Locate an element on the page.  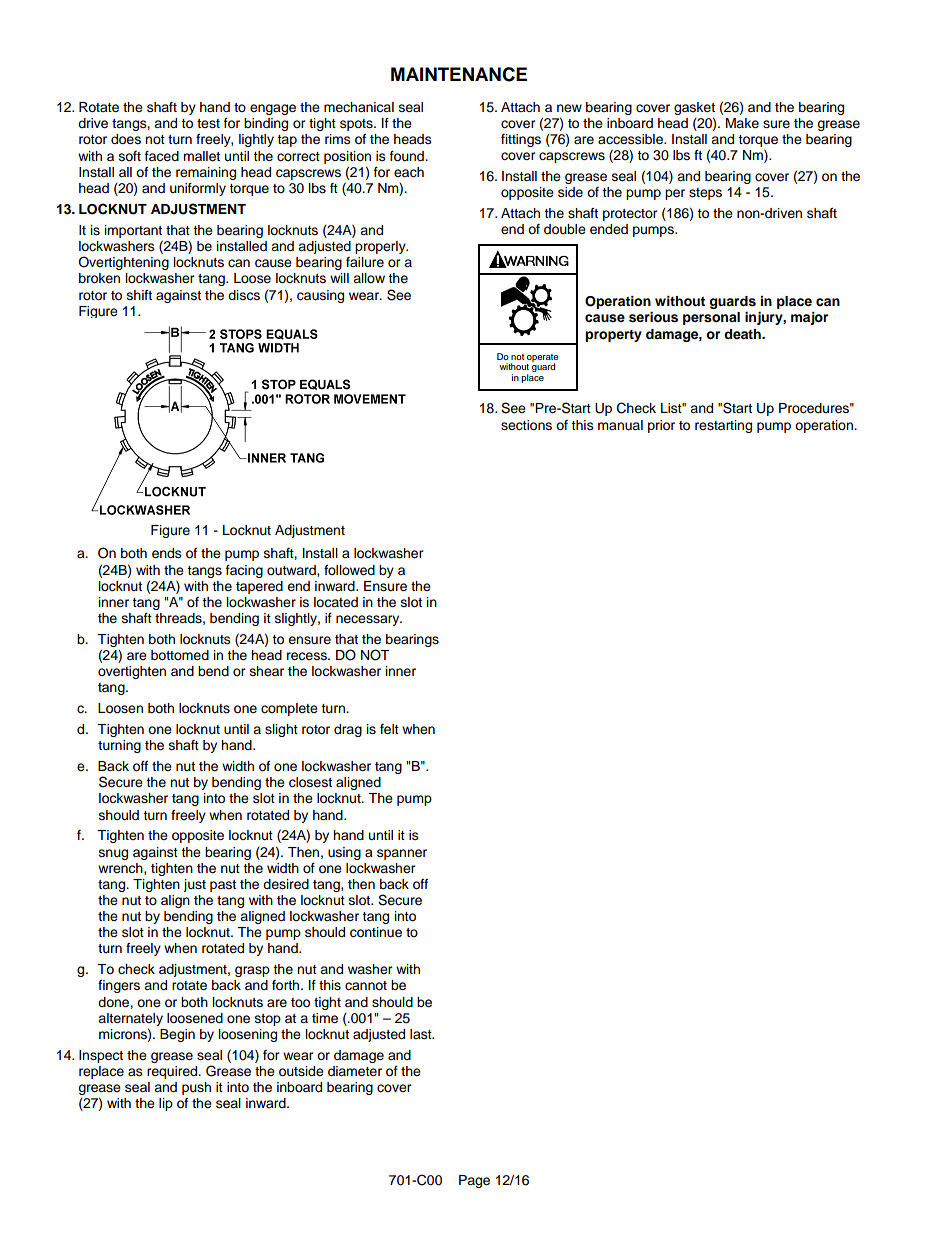
Make is located at coordinates (742, 123).
